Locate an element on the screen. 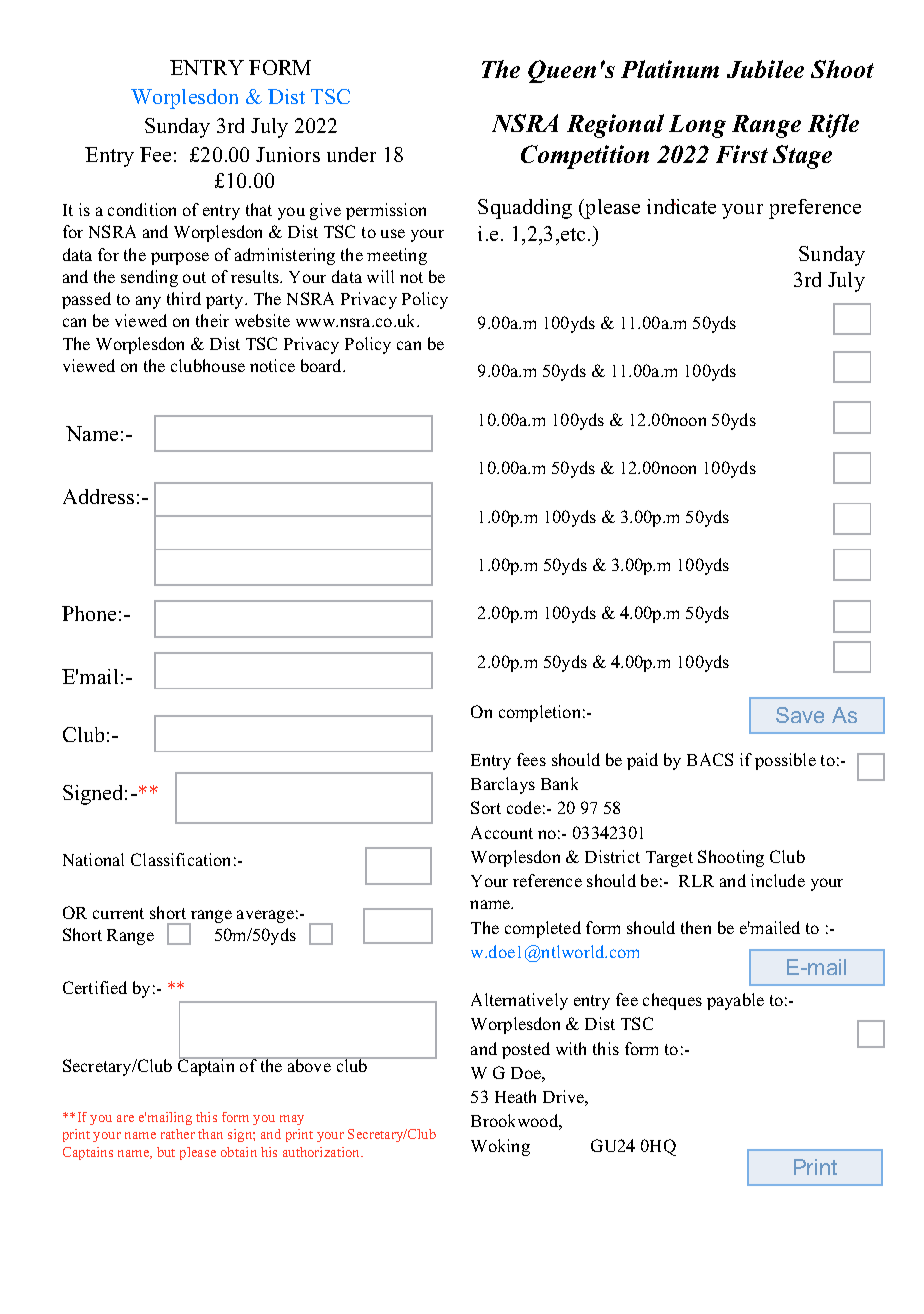 The height and width of the screenshot is (1314, 924). board is located at coordinates (323, 365).
